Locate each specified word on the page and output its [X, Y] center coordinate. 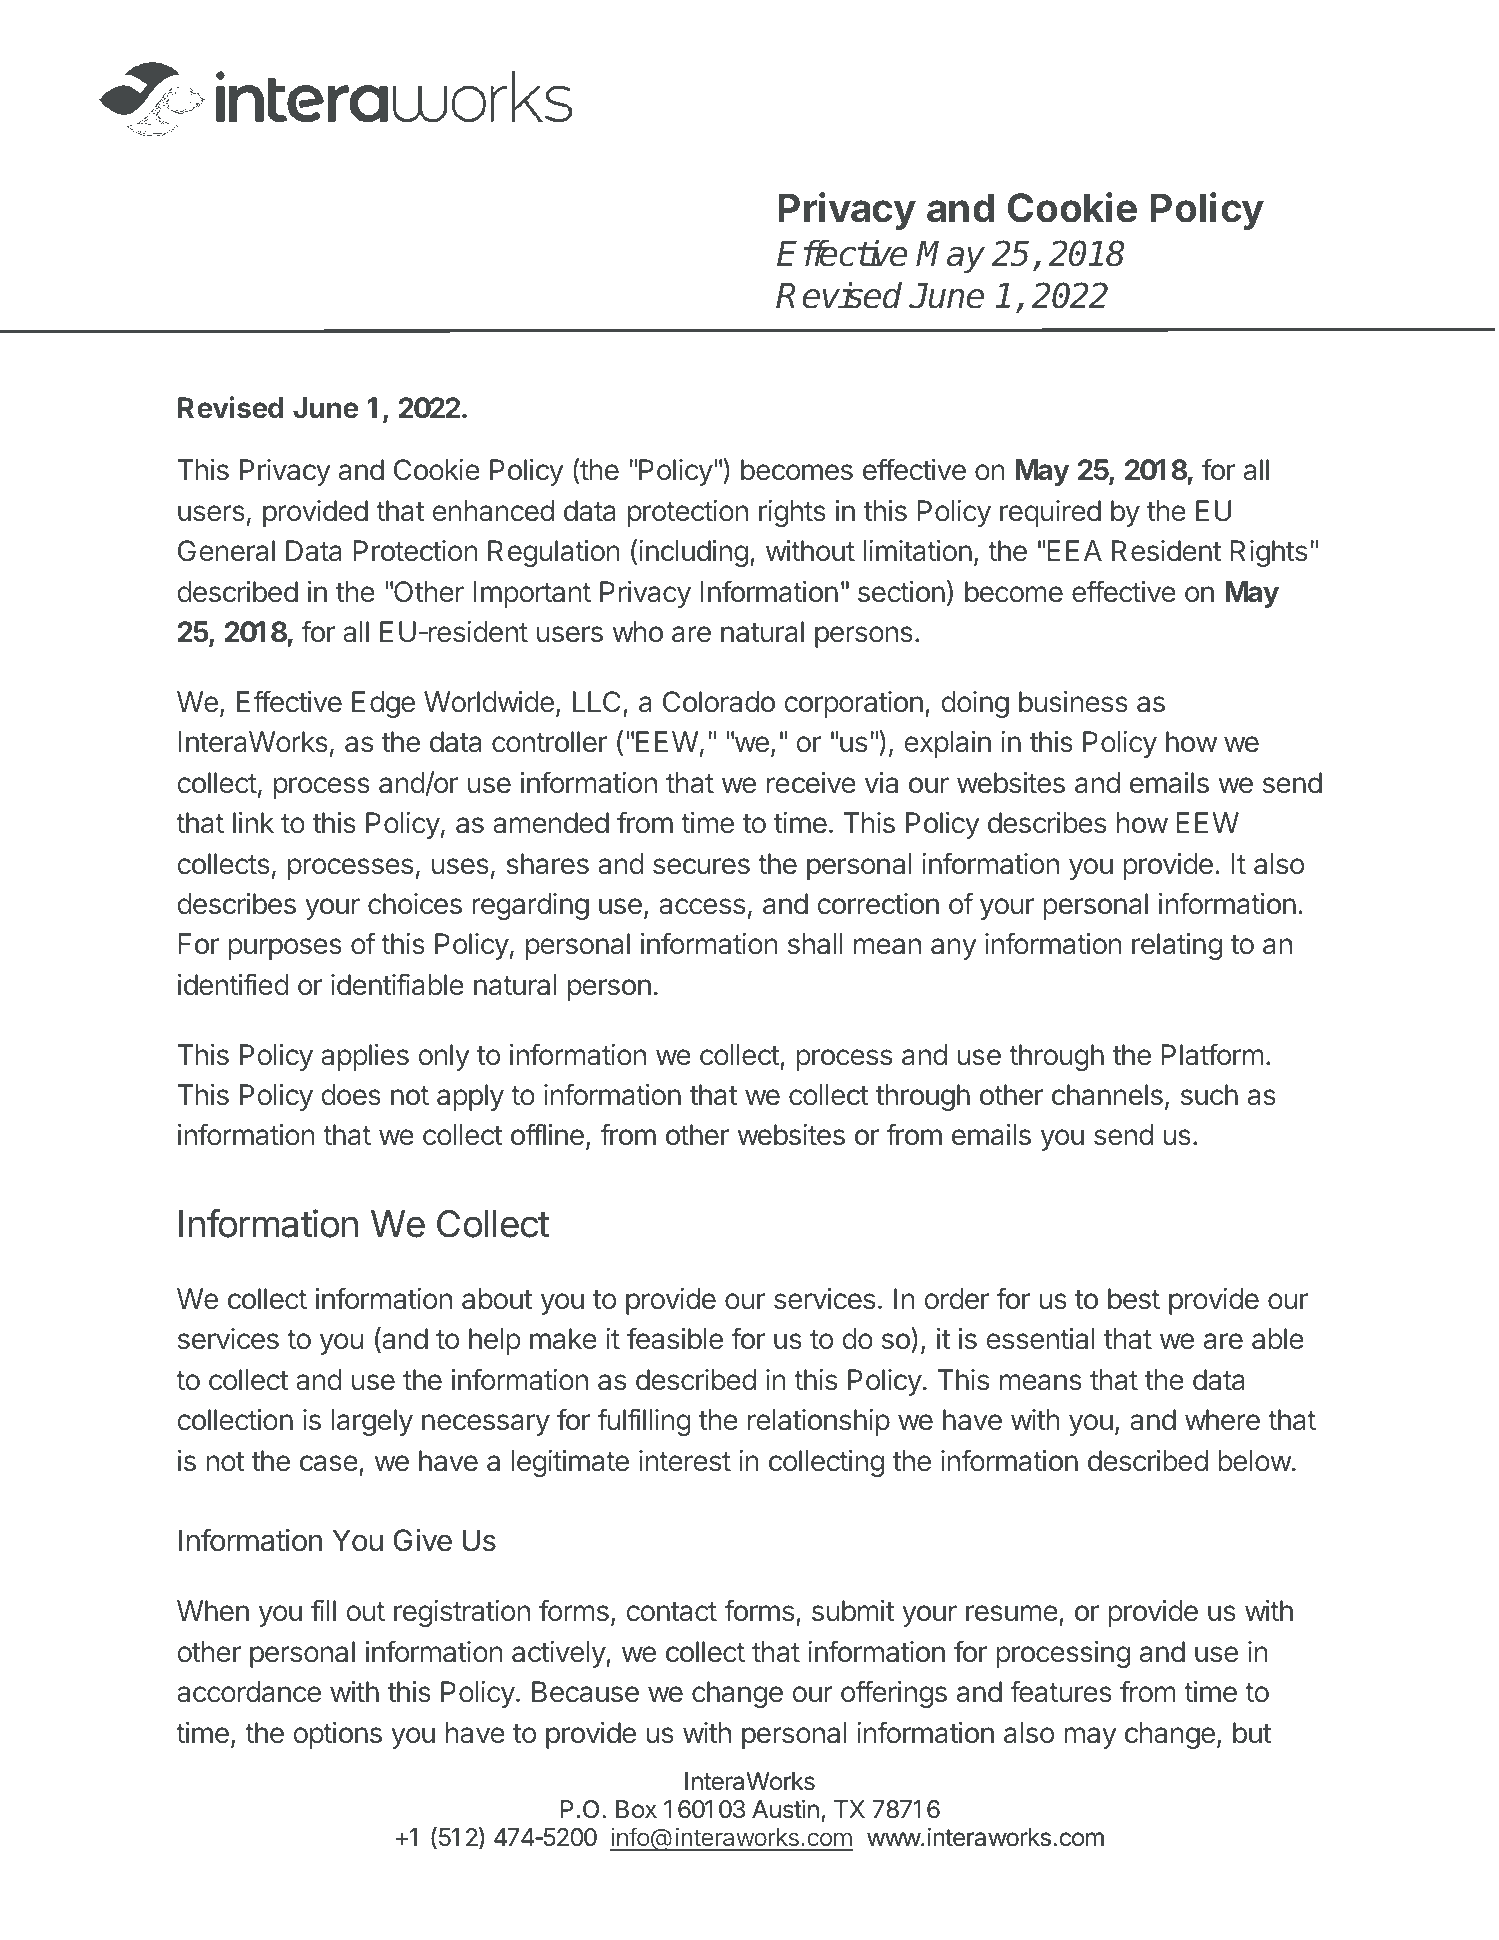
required [1050, 513]
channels [1107, 1095]
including [693, 553]
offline [547, 1134]
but [1252, 1733]
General [226, 551]
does [351, 1095]
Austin [785, 1809]
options [337, 1735]
